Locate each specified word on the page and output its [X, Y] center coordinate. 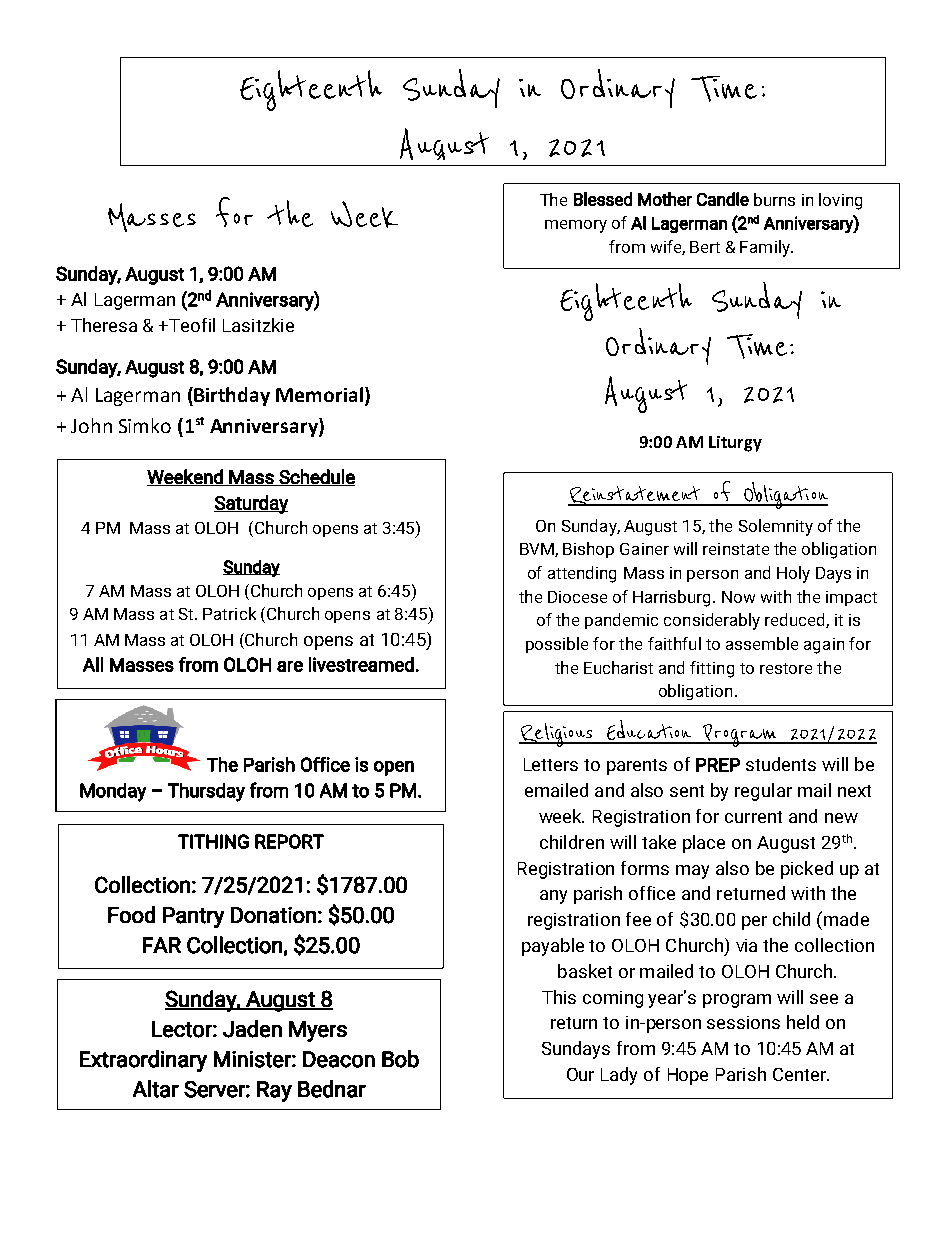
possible [557, 645]
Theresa [104, 325]
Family [766, 248]
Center [801, 1074]
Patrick [229, 613]
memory [576, 226]
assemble [762, 643]
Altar [156, 1089]
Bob [400, 1059]
